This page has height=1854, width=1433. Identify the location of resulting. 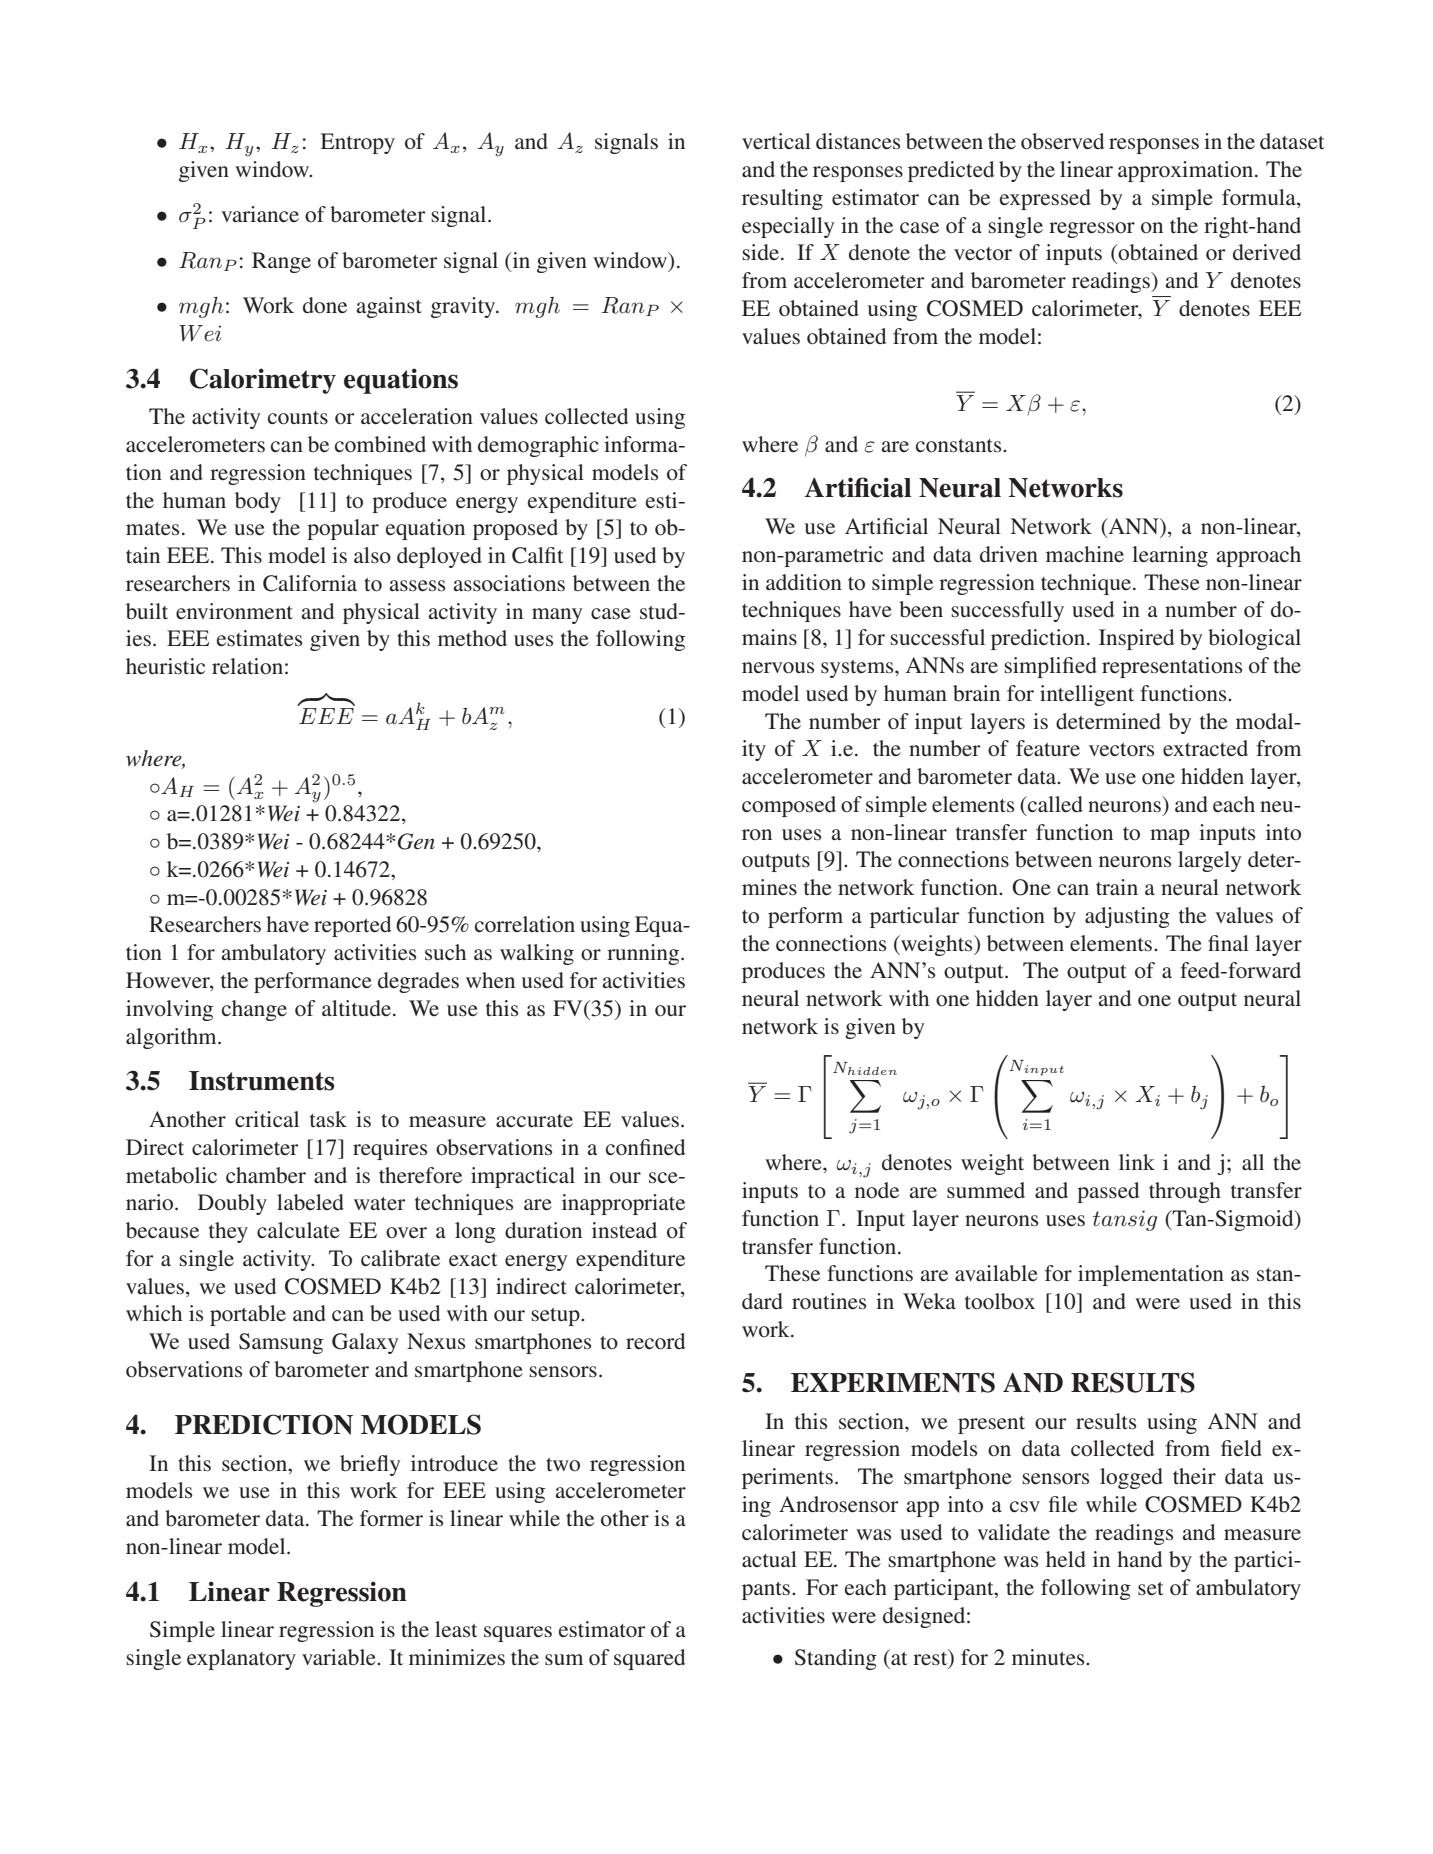
(782, 199).
